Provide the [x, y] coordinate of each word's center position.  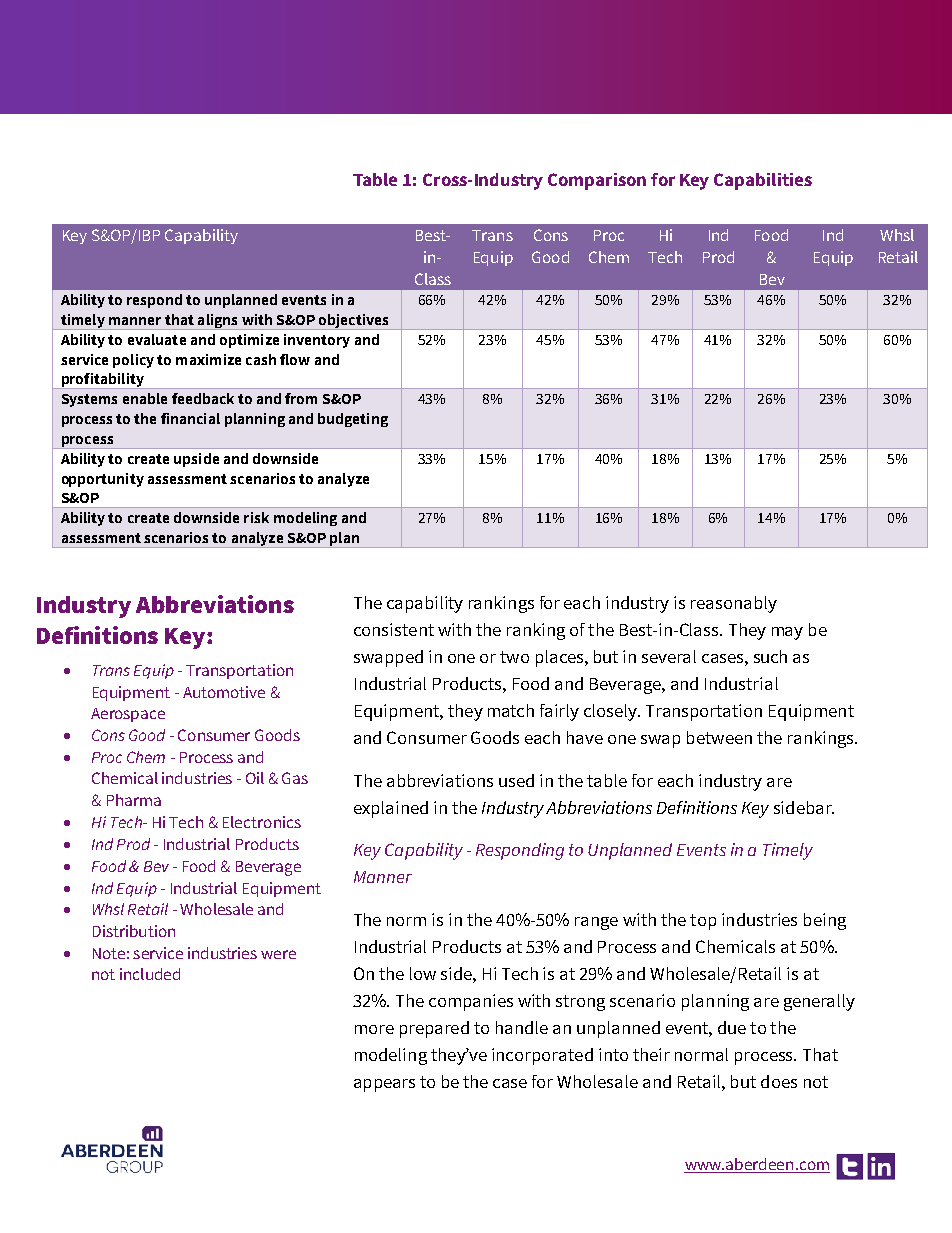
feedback [203, 398]
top [703, 922]
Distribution [134, 931]
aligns [218, 322]
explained [391, 809]
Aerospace [128, 715]
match [511, 710]
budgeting [353, 420]
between [719, 737]
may [787, 633]
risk [256, 517]
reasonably [734, 604]
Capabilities [763, 181]
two [514, 657]
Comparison [597, 181]
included [150, 974]
